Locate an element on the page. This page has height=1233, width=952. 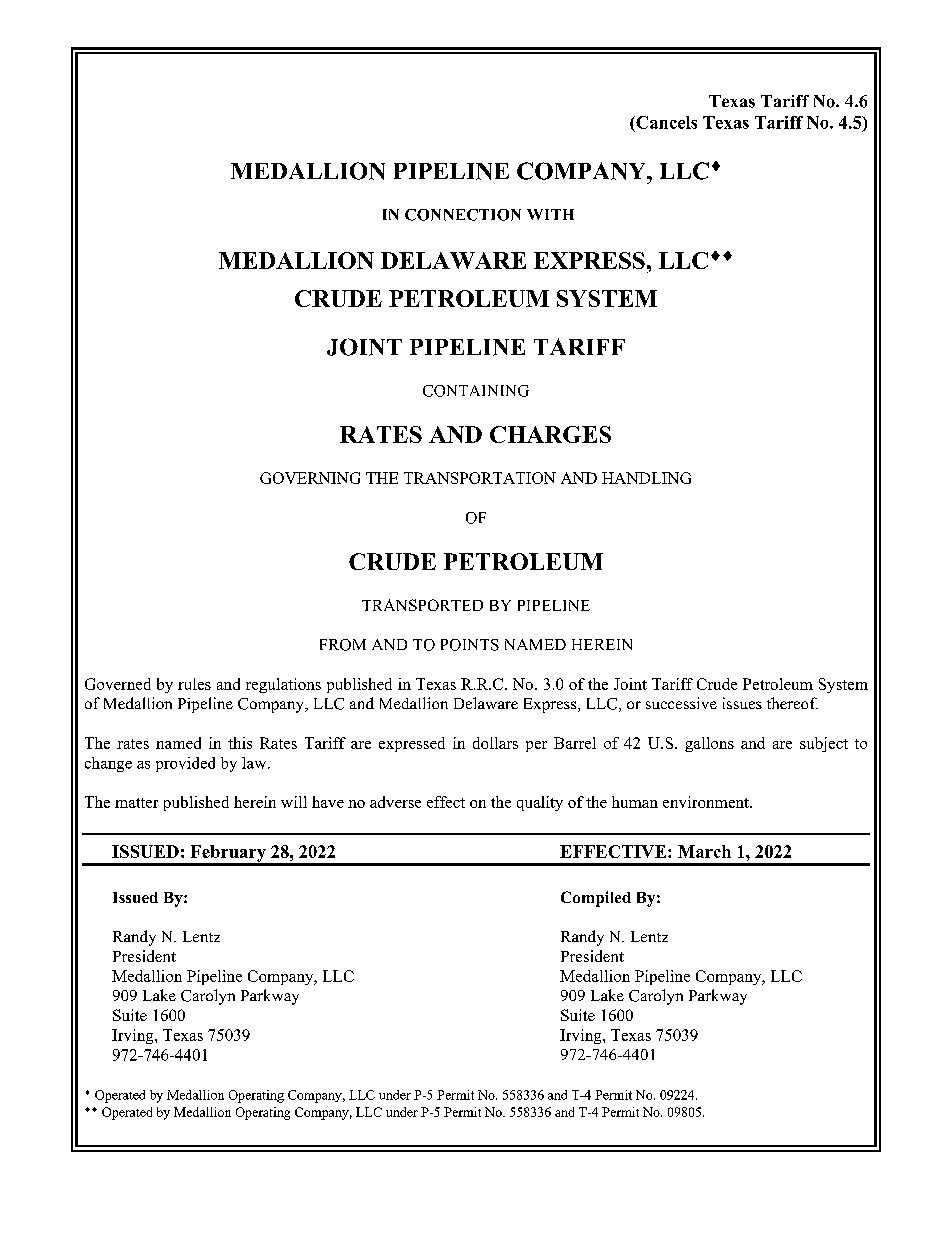
WITH is located at coordinates (550, 214).
